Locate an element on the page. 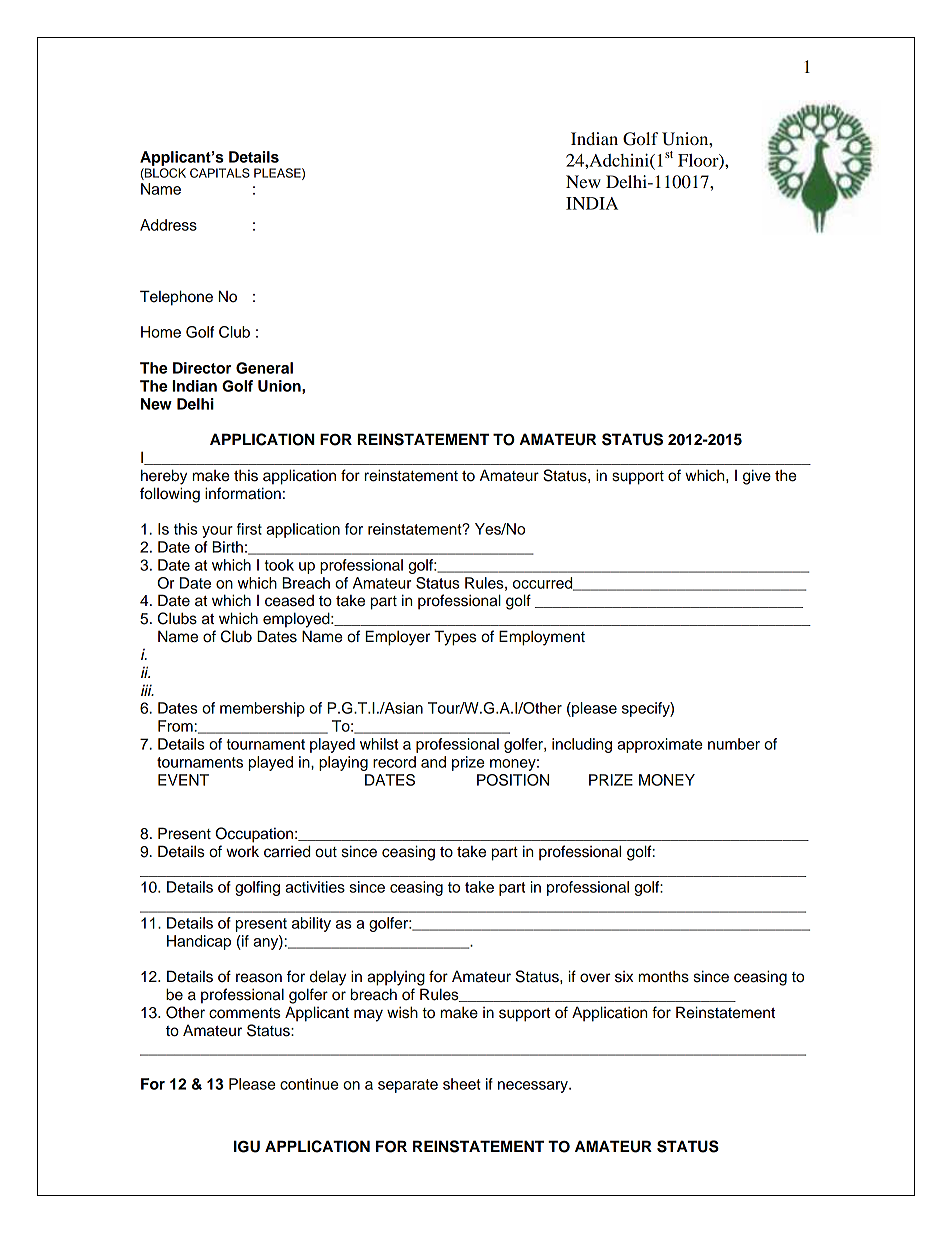  Employment is located at coordinates (542, 638).
